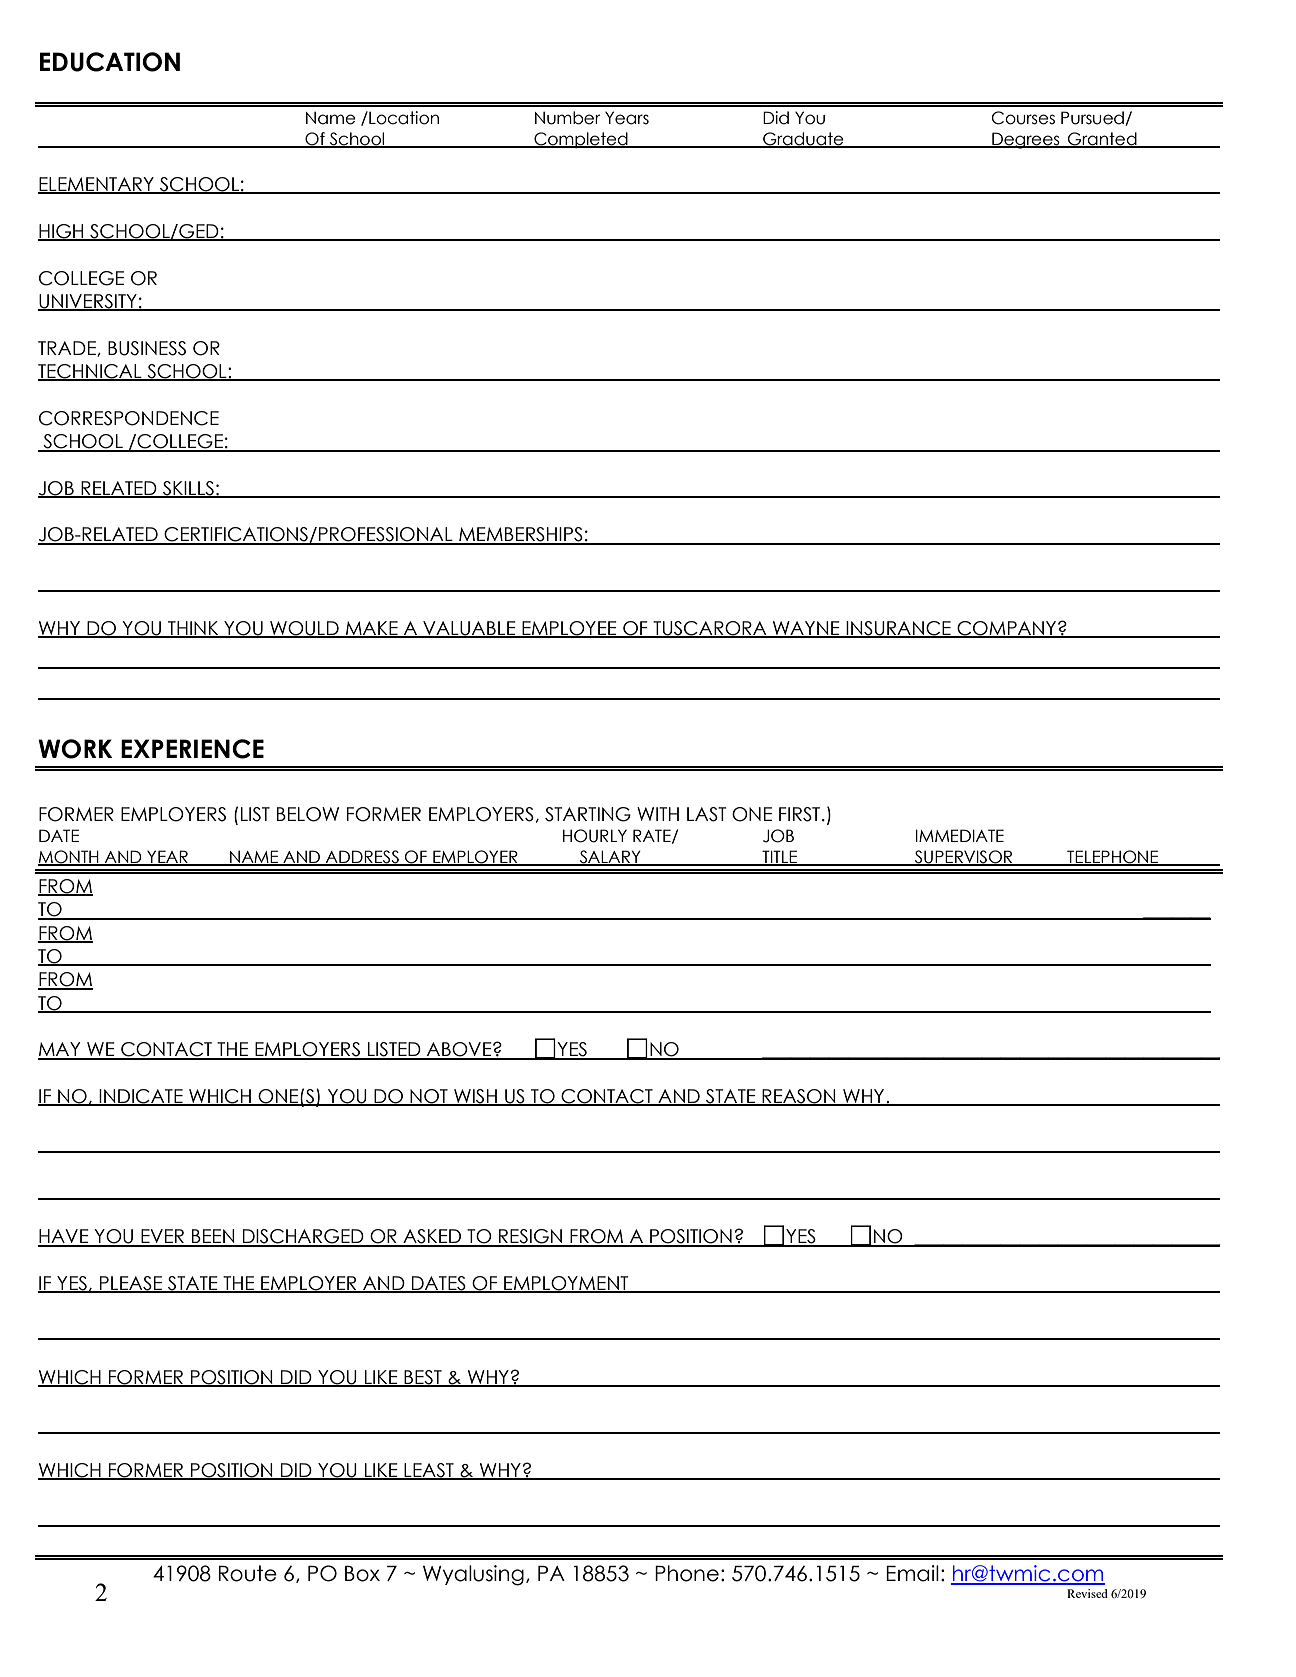  Describe the element at coordinates (247, 1573) in the page. I see `Route` at that location.
